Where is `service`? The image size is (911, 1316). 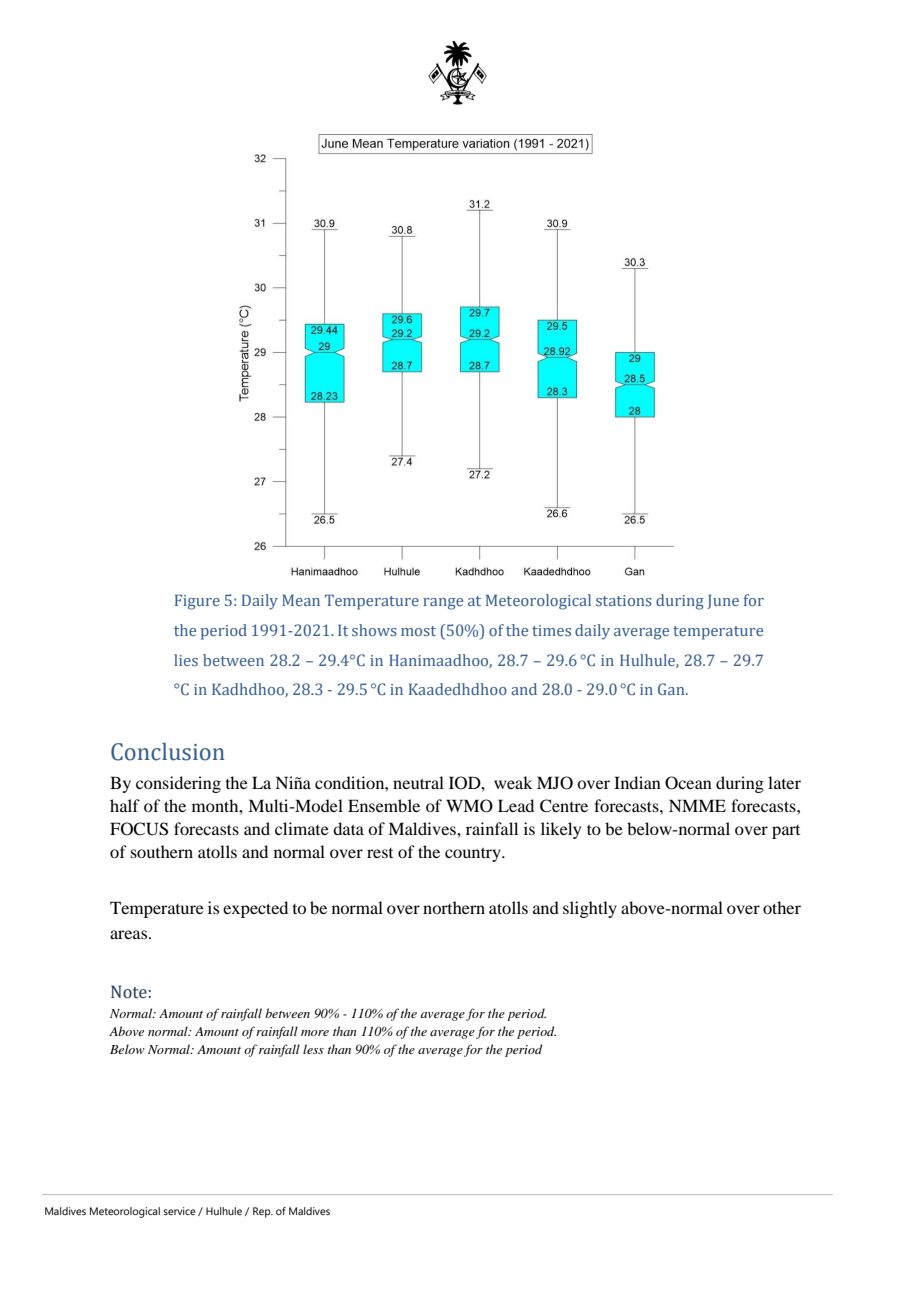
service is located at coordinates (179, 1211).
